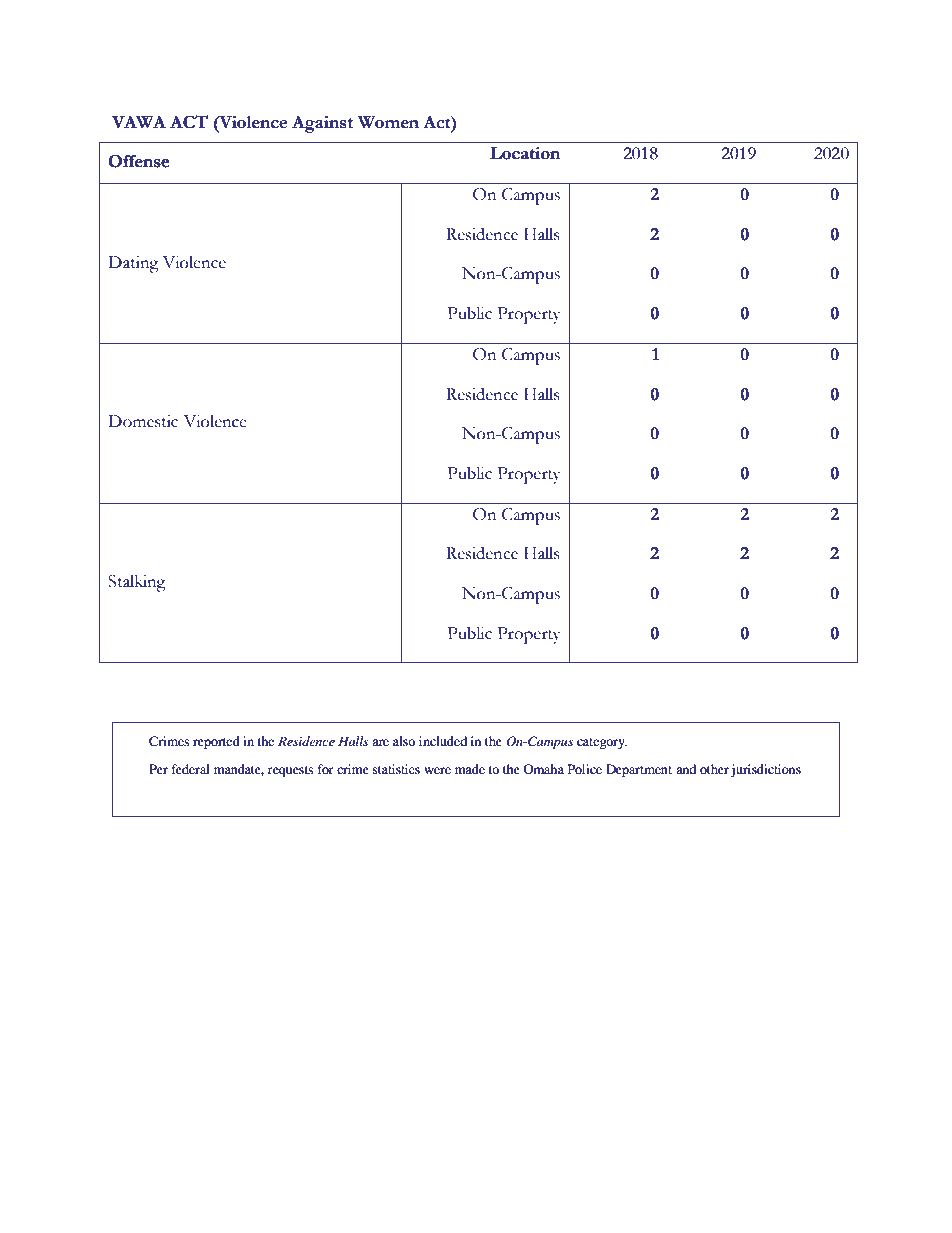 The width and height of the screenshot is (952, 1233). I want to click on Women, so click(388, 122).
